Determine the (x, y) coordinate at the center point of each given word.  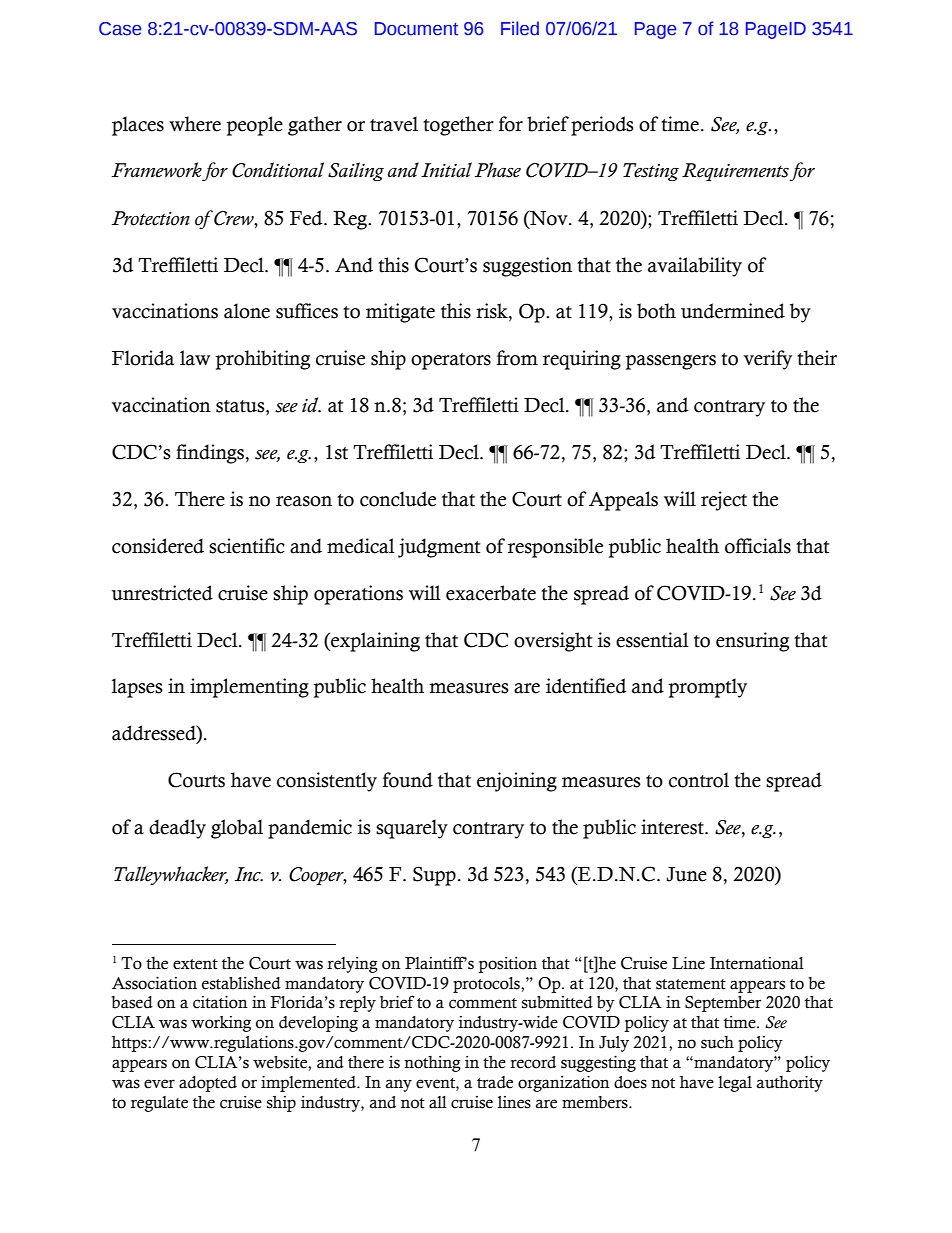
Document (416, 29)
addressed (155, 734)
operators (451, 361)
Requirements (736, 172)
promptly (708, 688)
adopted (208, 1084)
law (195, 358)
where (195, 124)
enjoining (517, 782)
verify (768, 360)
